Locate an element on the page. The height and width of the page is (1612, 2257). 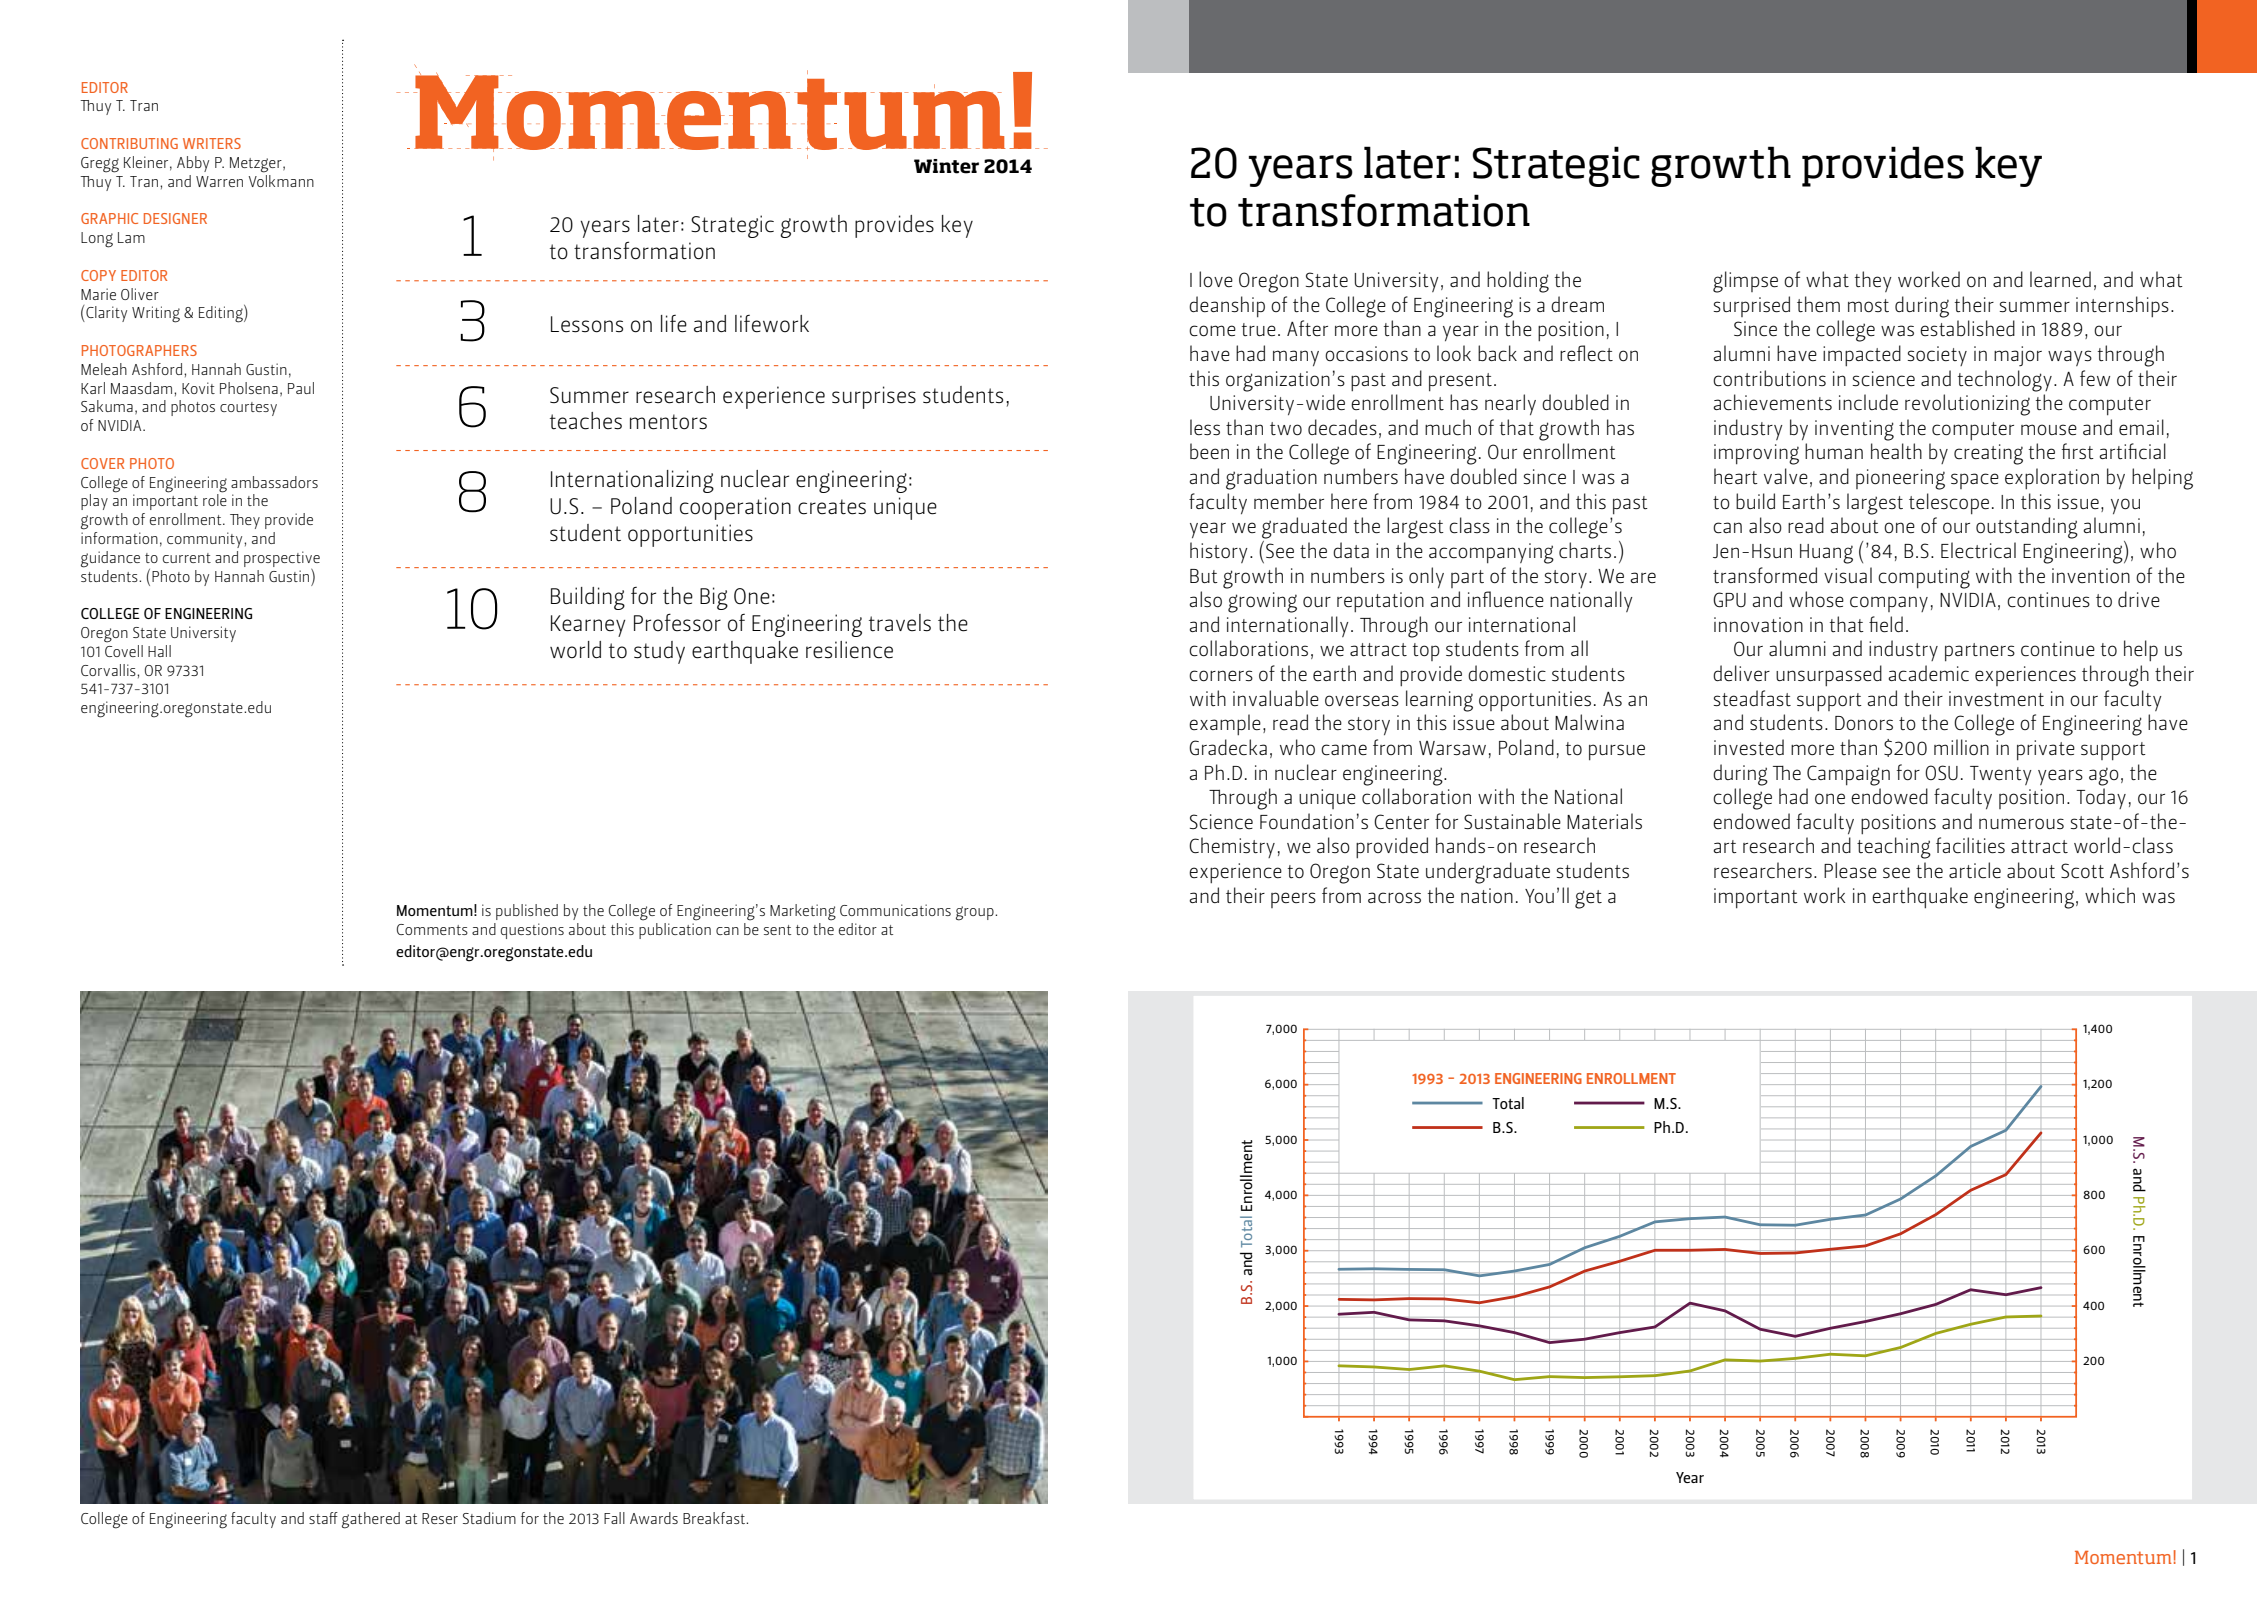
group is located at coordinates (976, 913).
